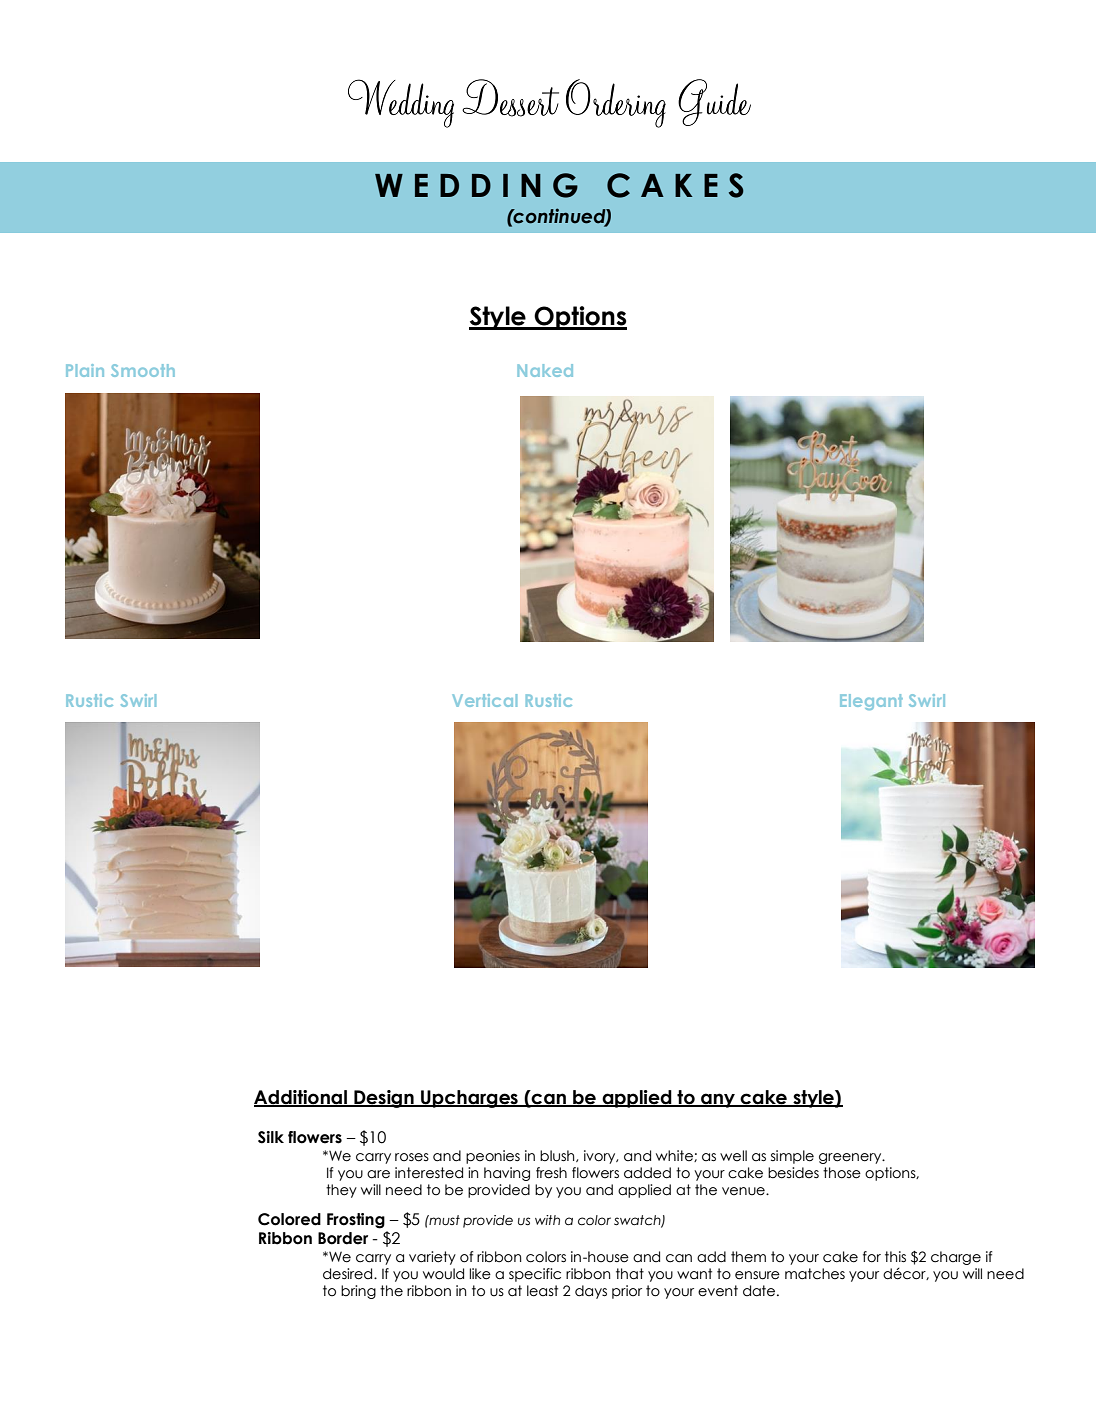 Image resolution: width=1096 pixels, height=1418 pixels. Describe the element at coordinates (480, 1274) in the screenshot. I see `like` at that location.
